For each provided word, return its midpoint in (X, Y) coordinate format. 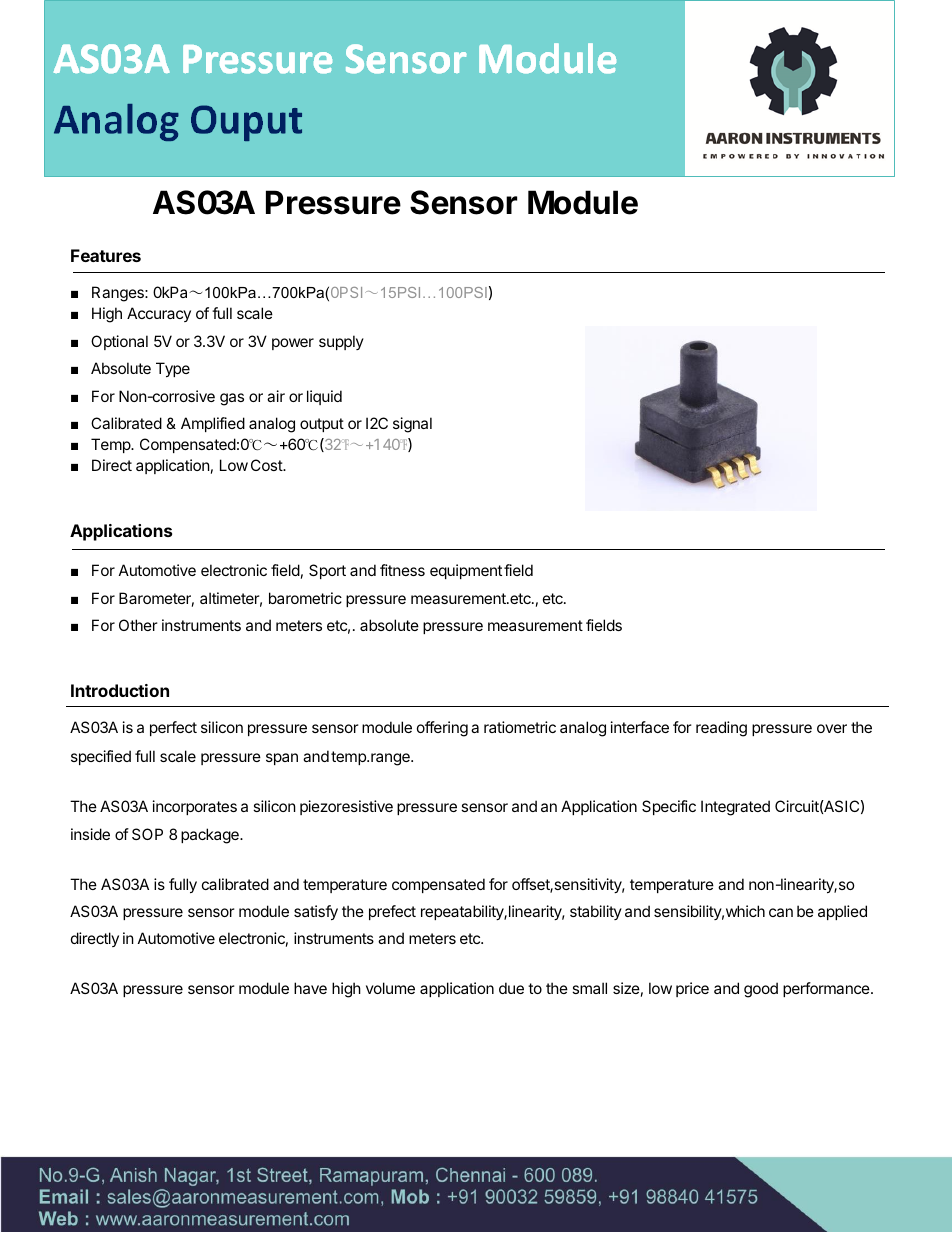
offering (442, 729)
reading (721, 729)
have (310, 988)
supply (341, 342)
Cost (267, 465)
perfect (173, 728)
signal (412, 425)
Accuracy (159, 314)
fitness (402, 570)
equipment (466, 571)
